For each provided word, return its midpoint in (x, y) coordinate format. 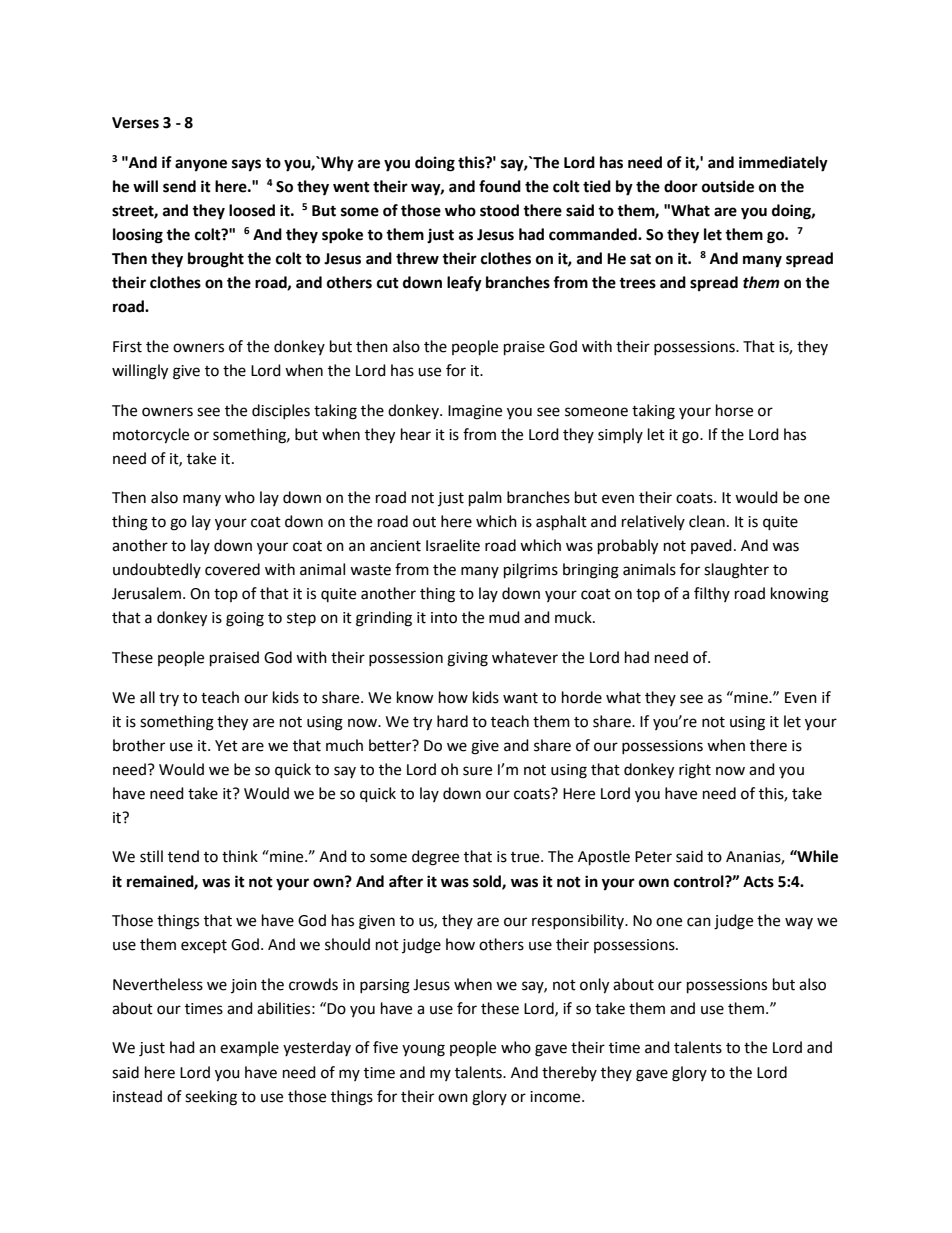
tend (183, 856)
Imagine (475, 412)
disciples (281, 411)
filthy (712, 594)
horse (734, 410)
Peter (653, 857)
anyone (201, 165)
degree (435, 858)
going (245, 619)
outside (728, 186)
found (500, 186)
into (444, 618)
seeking (211, 1098)
